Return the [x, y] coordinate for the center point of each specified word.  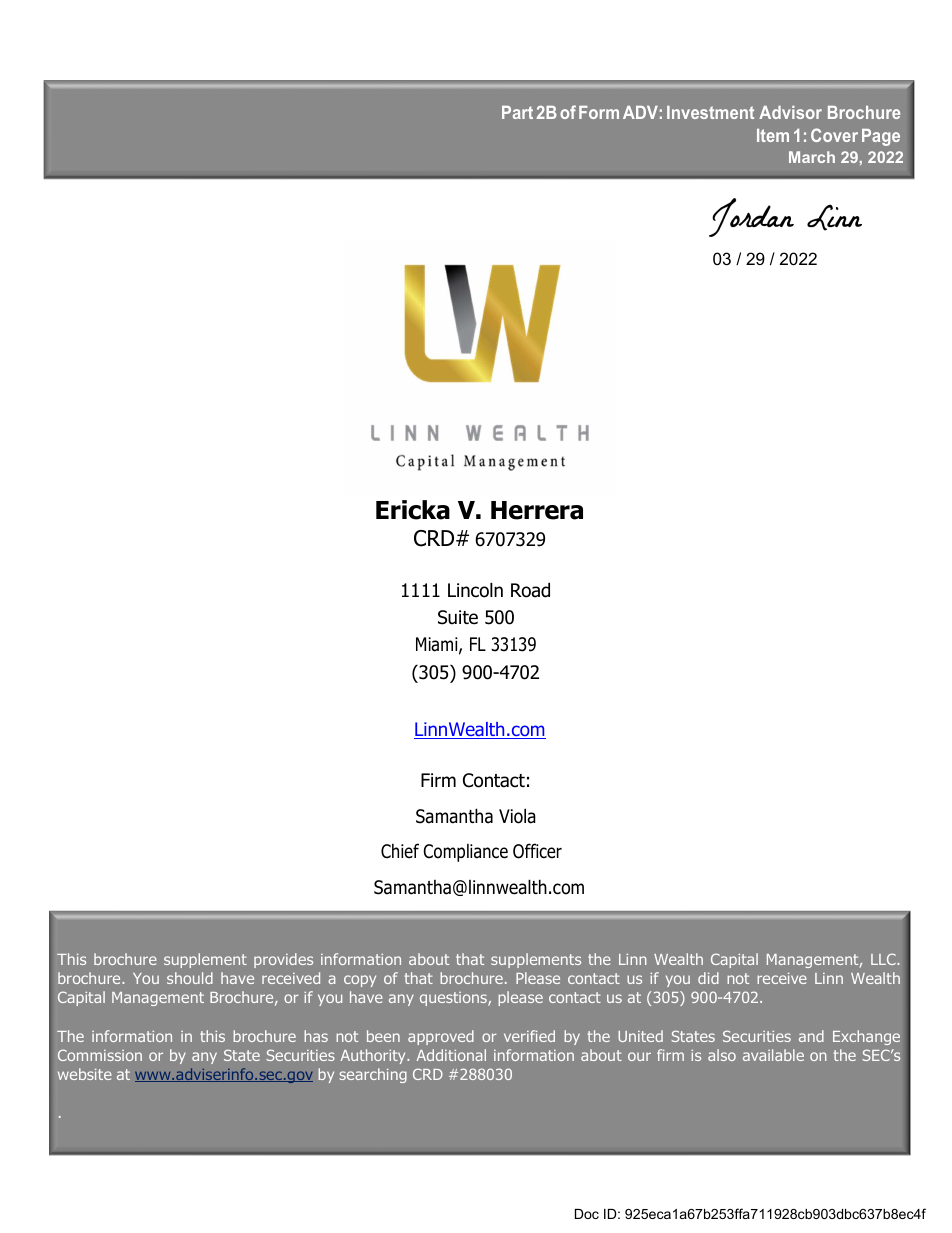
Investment [710, 112]
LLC [884, 959]
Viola [517, 816]
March [812, 157]
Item [773, 135]
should [190, 978]
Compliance [465, 853]
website [85, 1074]
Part [517, 112]
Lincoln [475, 590]
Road [530, 590]
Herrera [537, 510]
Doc [587, 1214]
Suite [458, 617]
